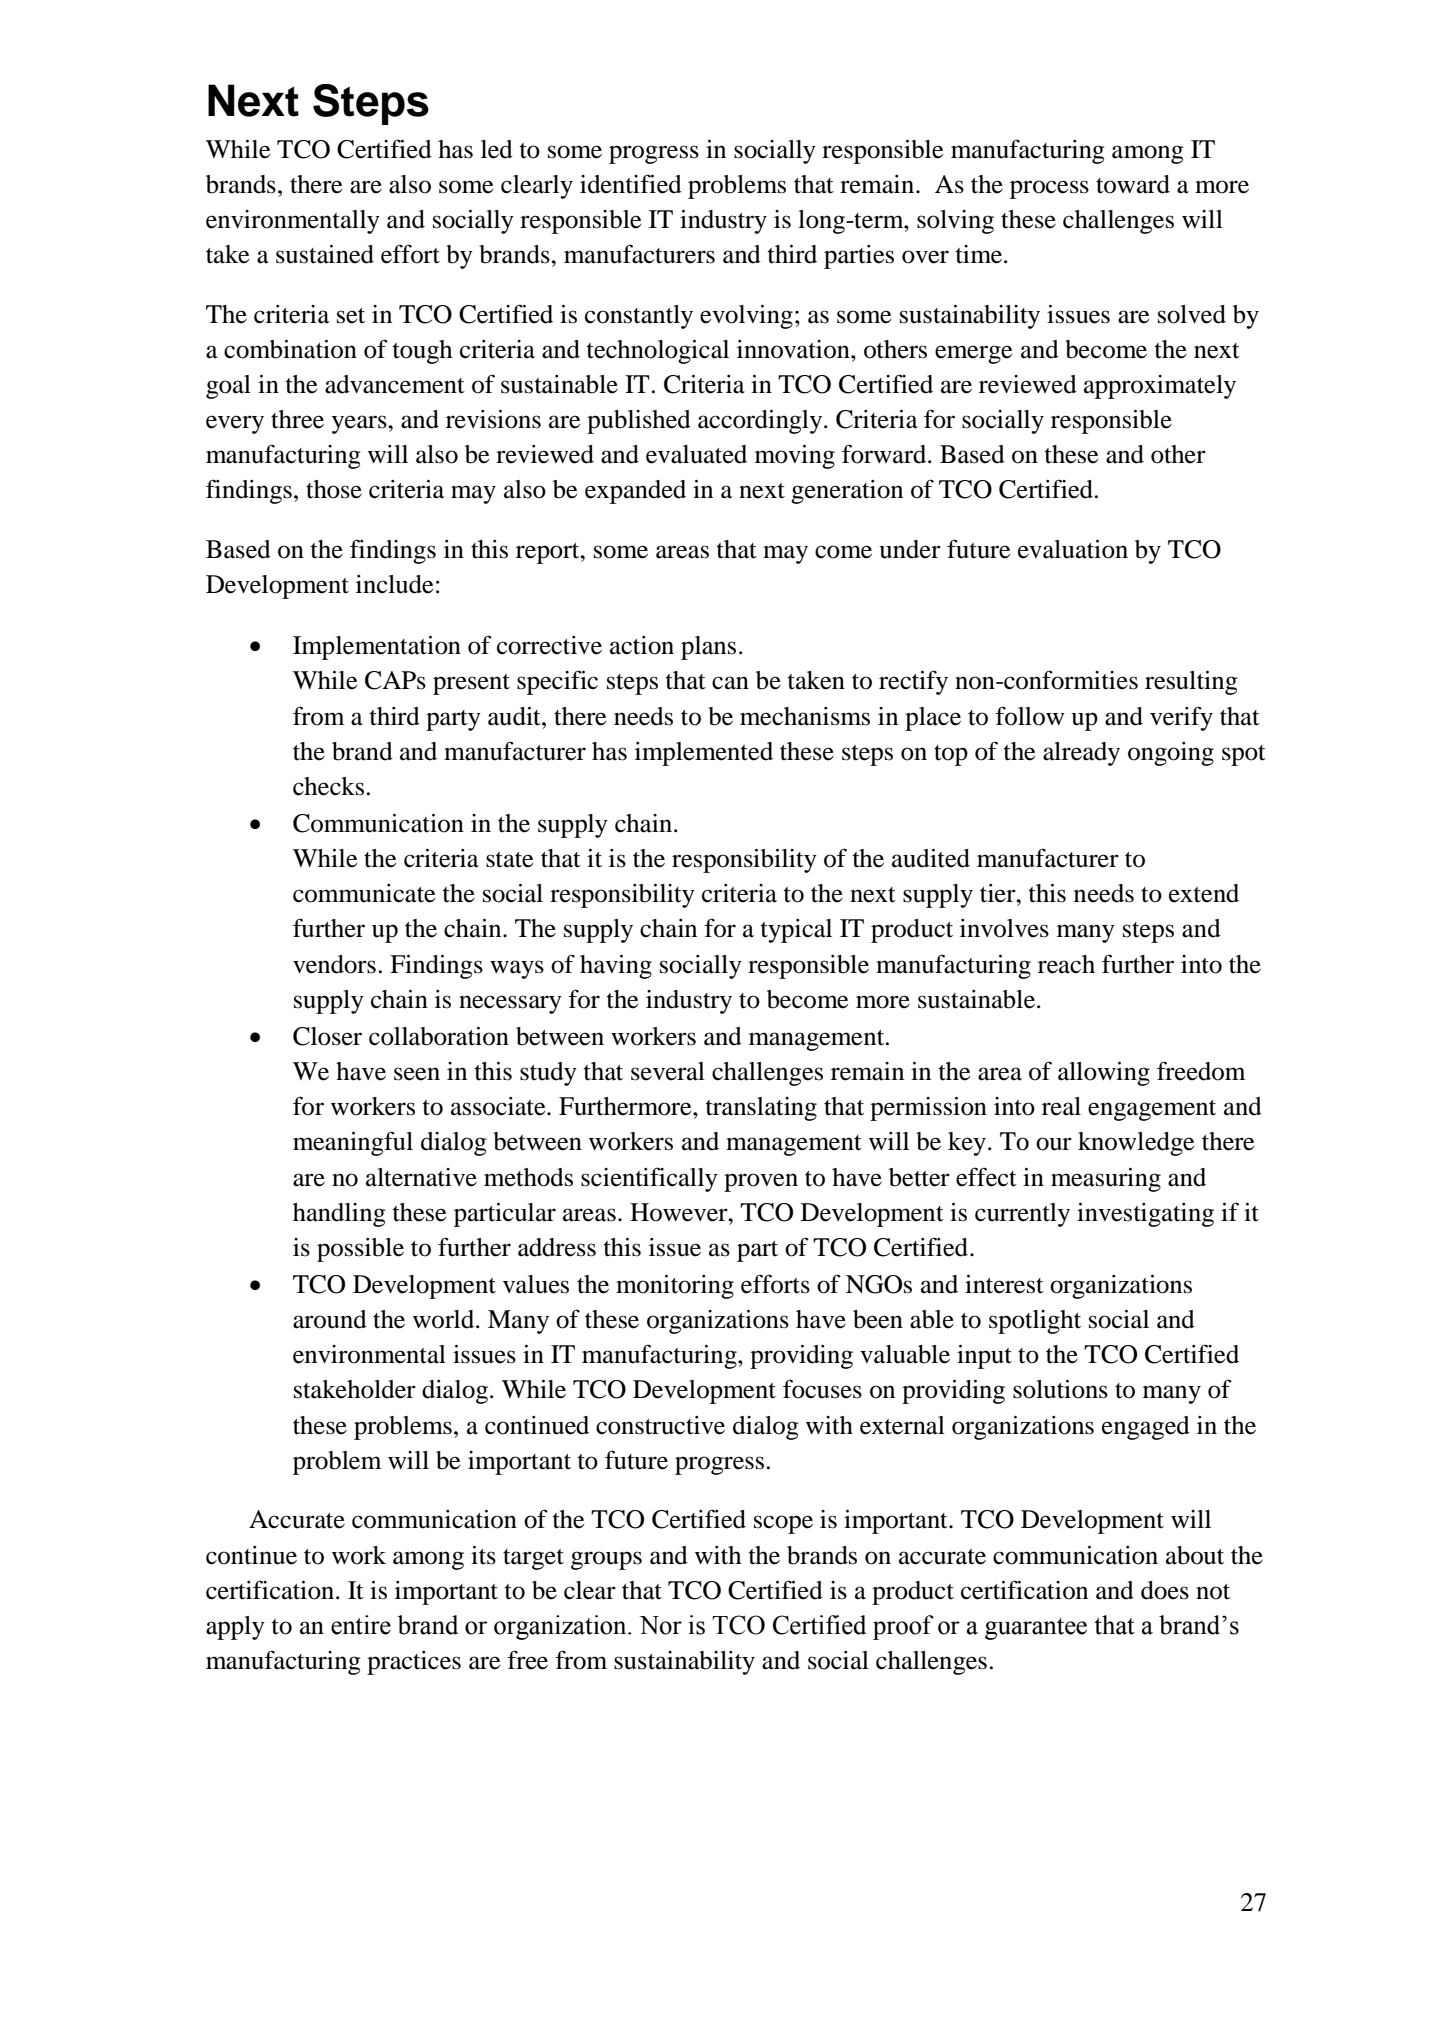  Describe the element at coordinates (1106, 1180) in the page. I see `measuring` at that location.
